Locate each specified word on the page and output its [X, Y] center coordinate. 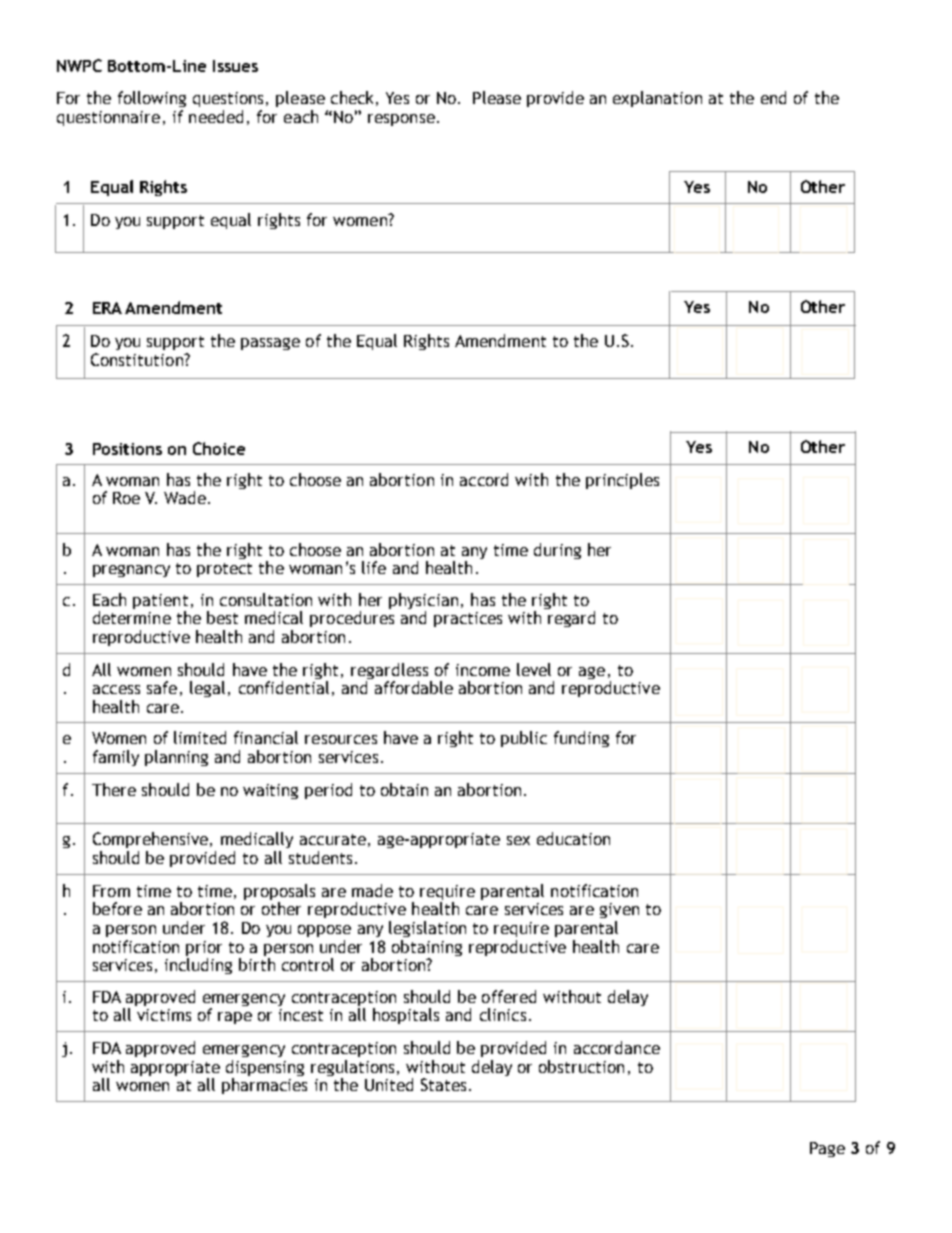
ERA [107, 308]
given [619, 910]
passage [270, 344]
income [483, 670]
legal [207, 689]
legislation [427, 929]
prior [204, 950]
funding [581, 739]
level [534, 669]
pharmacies [264, 1086]
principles [622, 481]
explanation [657, 99]
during [557, 551]
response [401, 120]
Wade [185, 497]
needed [216, 116]
